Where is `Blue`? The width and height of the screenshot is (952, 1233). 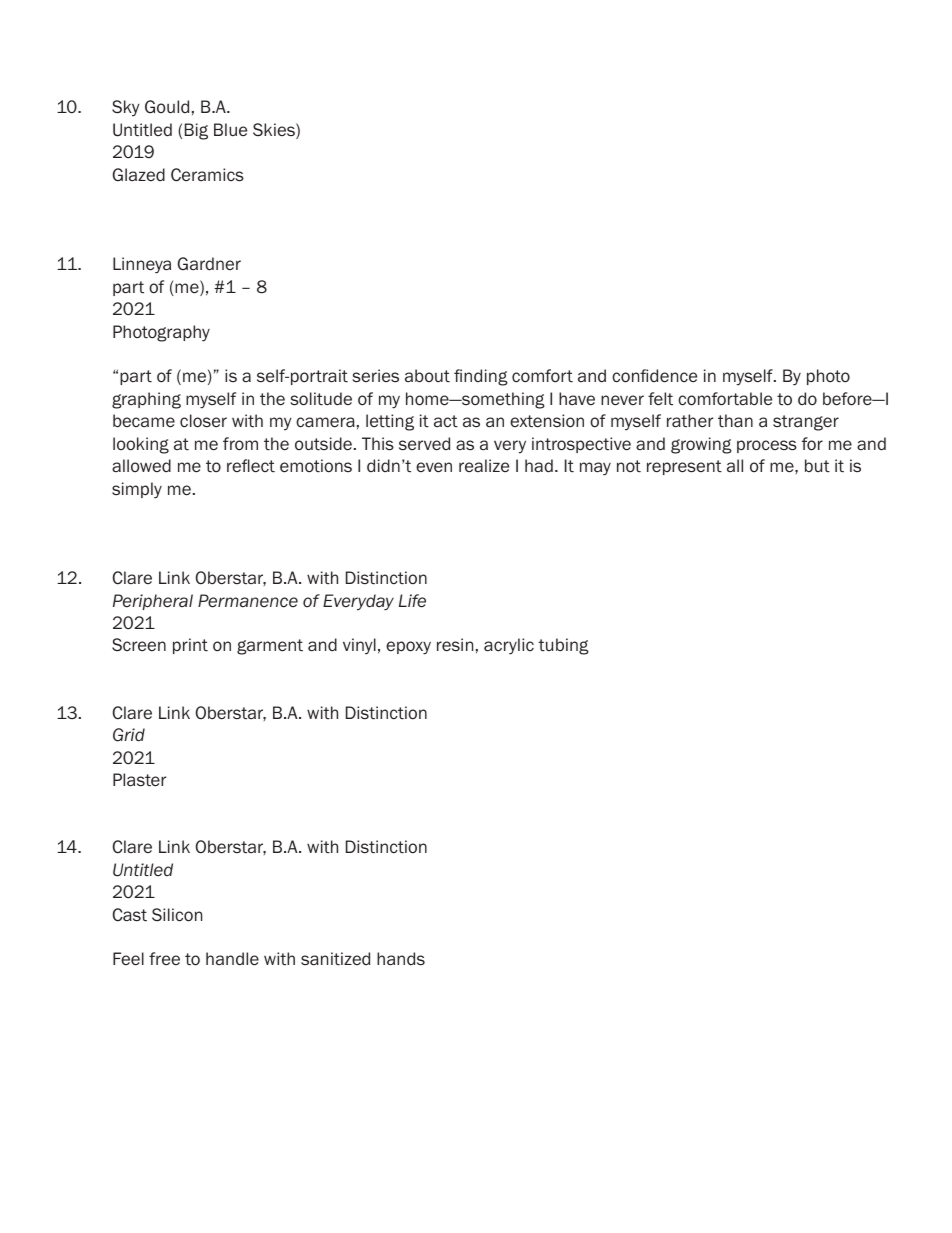 Blue is located at coordinates (230, 129).
